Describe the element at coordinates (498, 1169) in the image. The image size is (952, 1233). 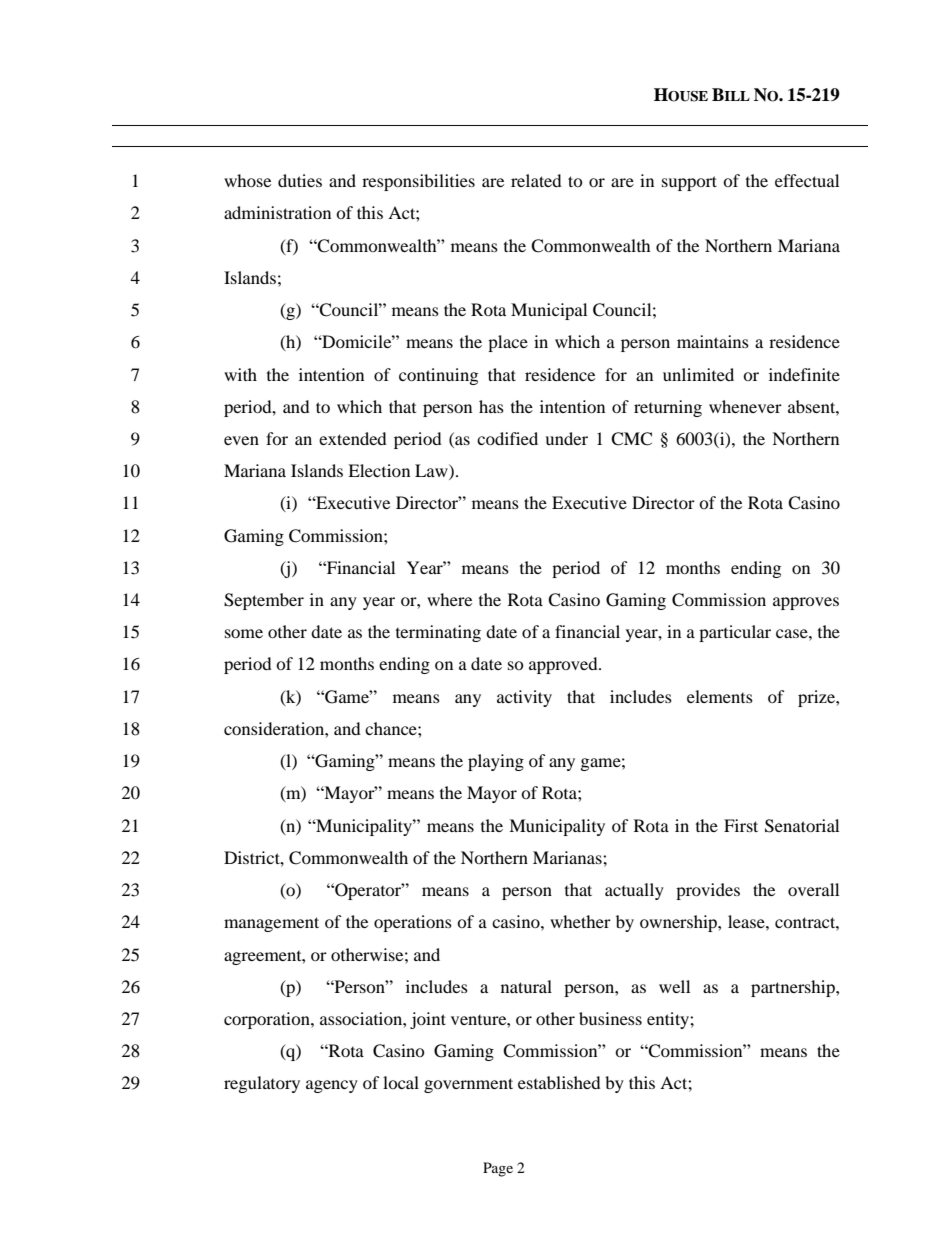
I see `Page` at that location.
